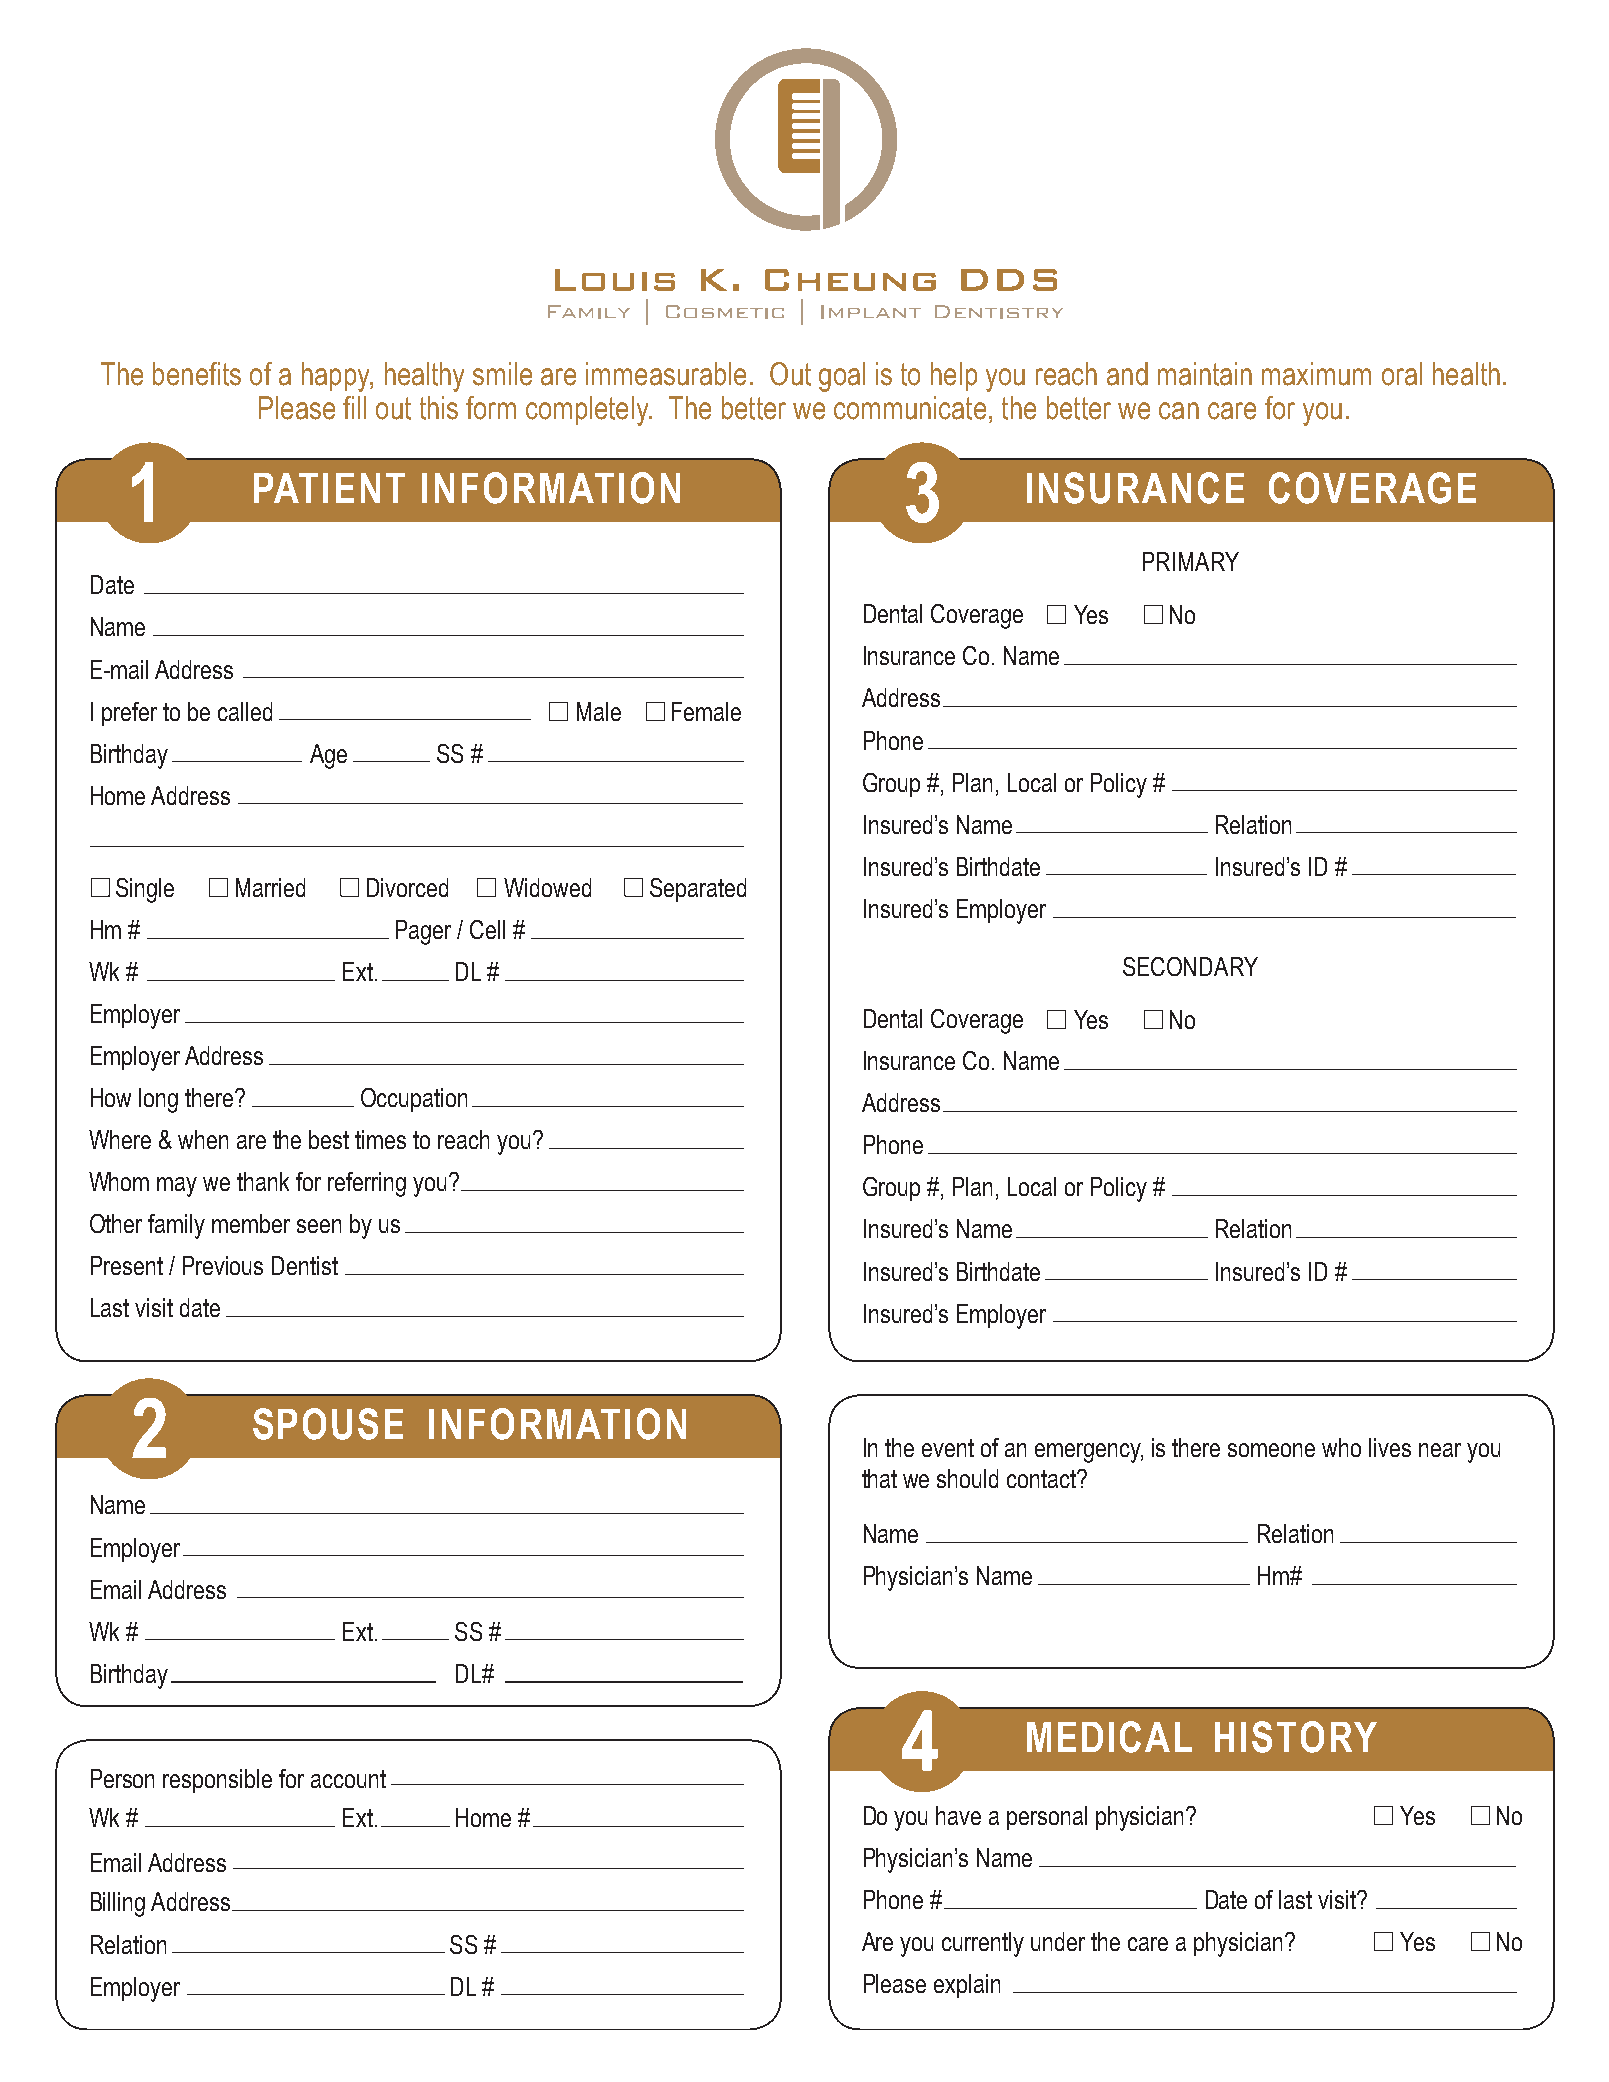 The height and width of the screenshot is (2082, 1609). I want to click on Married, so click(270, 887).
